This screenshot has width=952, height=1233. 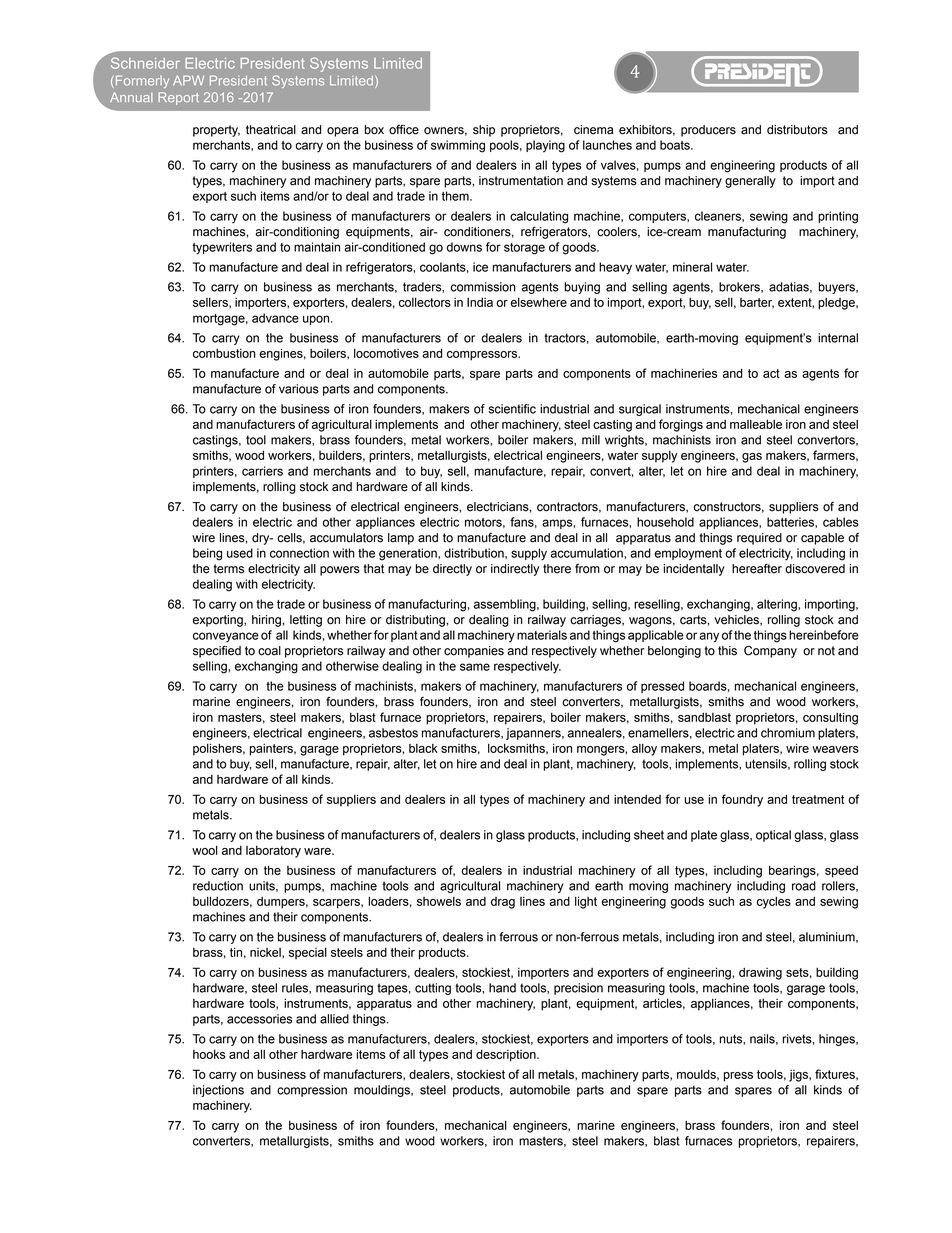 I want to click on hooks, so click(x=209, y=1054).
